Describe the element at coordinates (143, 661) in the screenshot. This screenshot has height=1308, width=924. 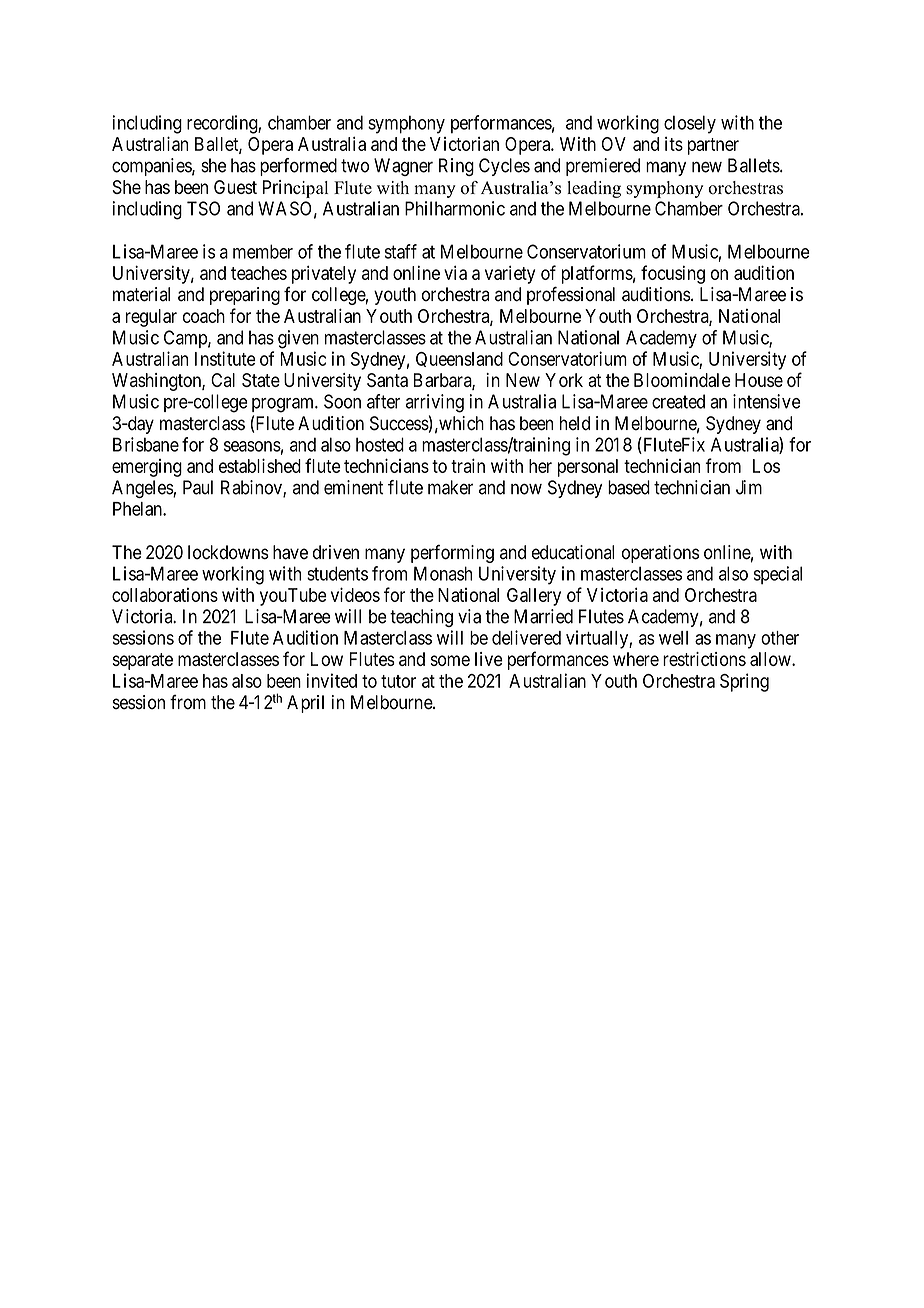
I see `separate` at that location.
